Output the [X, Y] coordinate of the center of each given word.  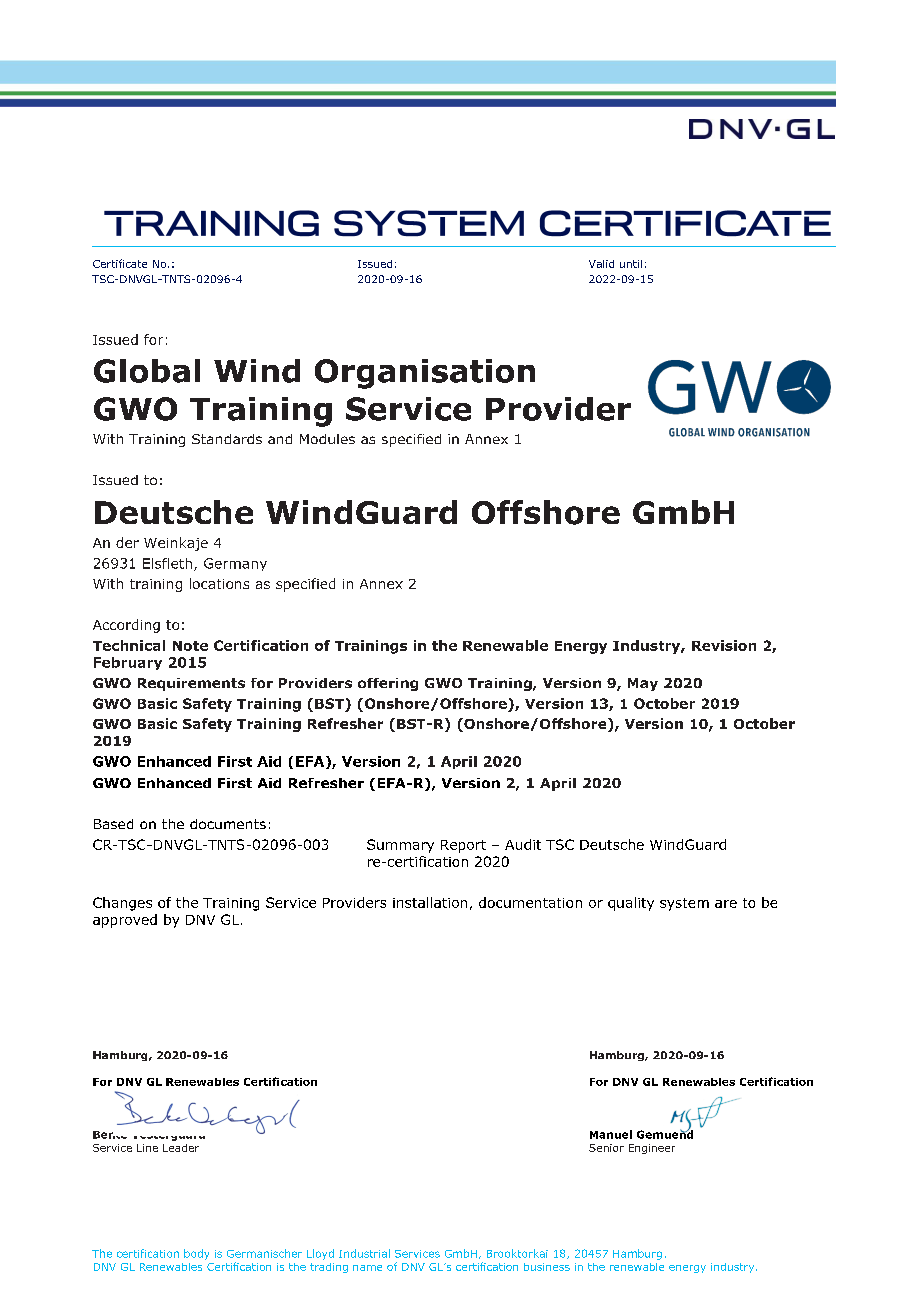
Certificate [120, 263]
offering [388, 684]
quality [631, 904]
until [631, 264]
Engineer [652, 1149]
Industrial [364, 1253]
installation [430, 902]
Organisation [425, 374]
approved [125, 921]
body [196, 1254]
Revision [724, 645]
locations [219, 583]
